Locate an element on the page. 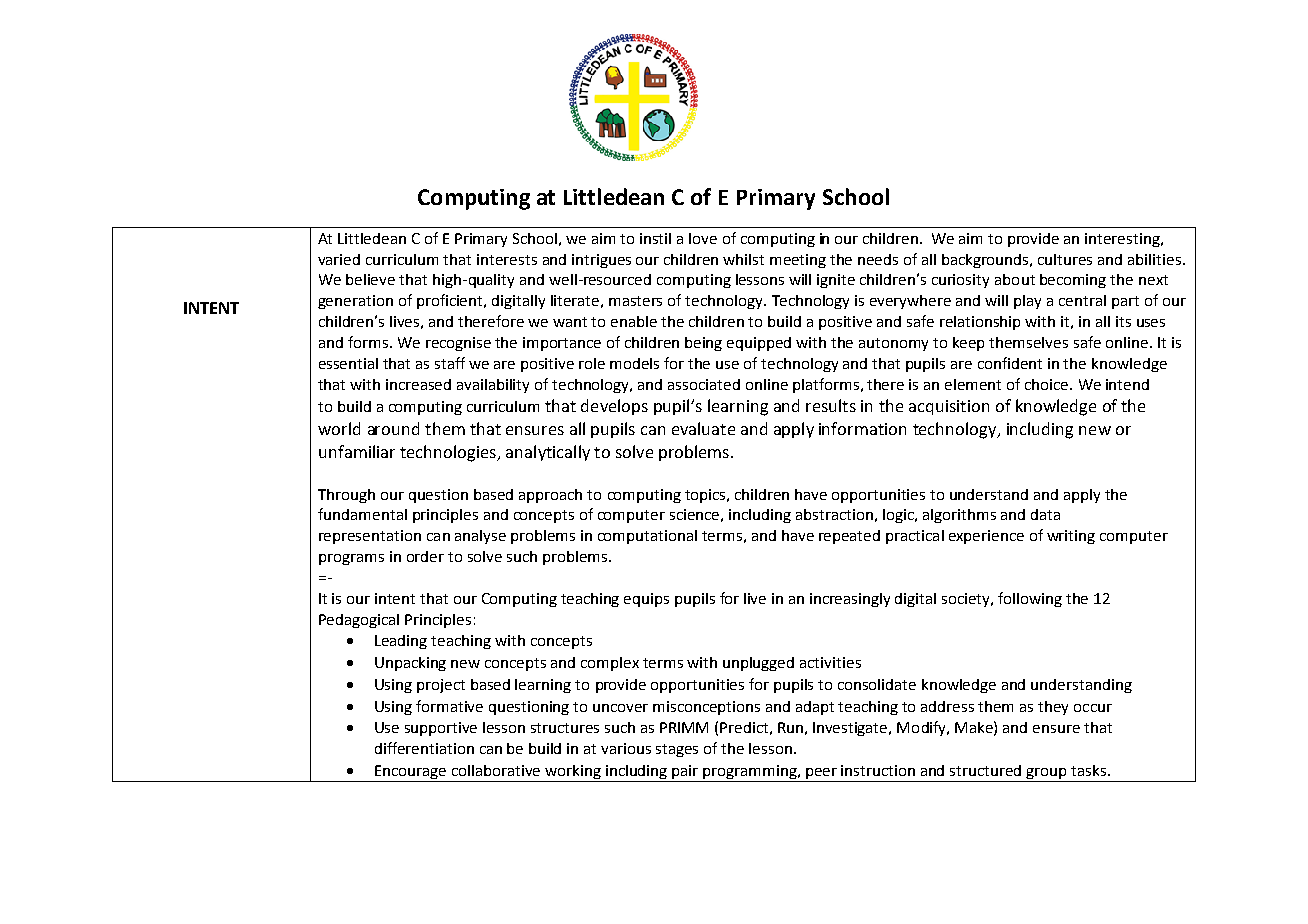  evaluate is located at coordinates (703, 428).
